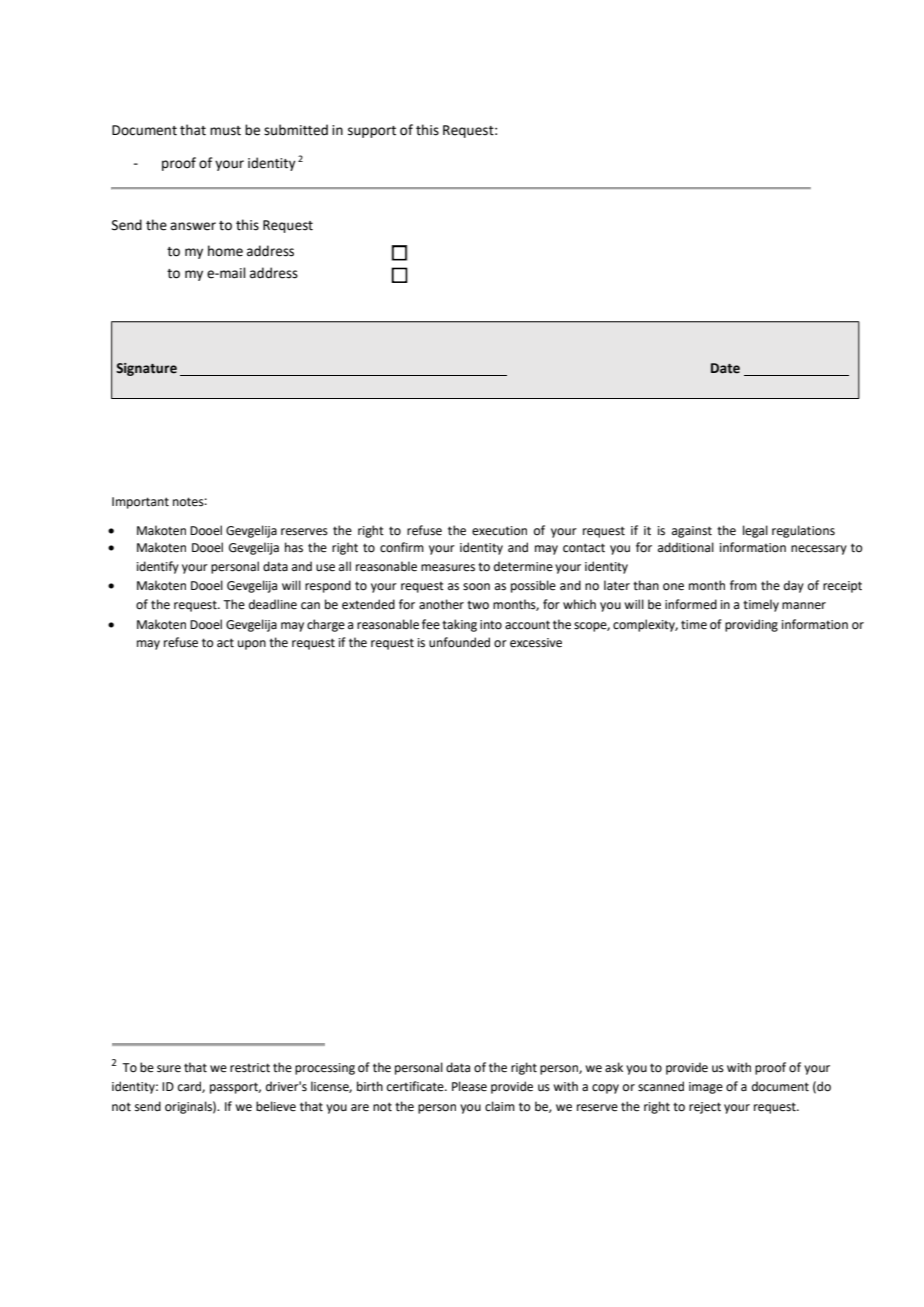 The width and height of the image is (924, 1307). What do you see at coordinates (725, 368) in the image?
I see `Date` at bounding box center [725, 368].
